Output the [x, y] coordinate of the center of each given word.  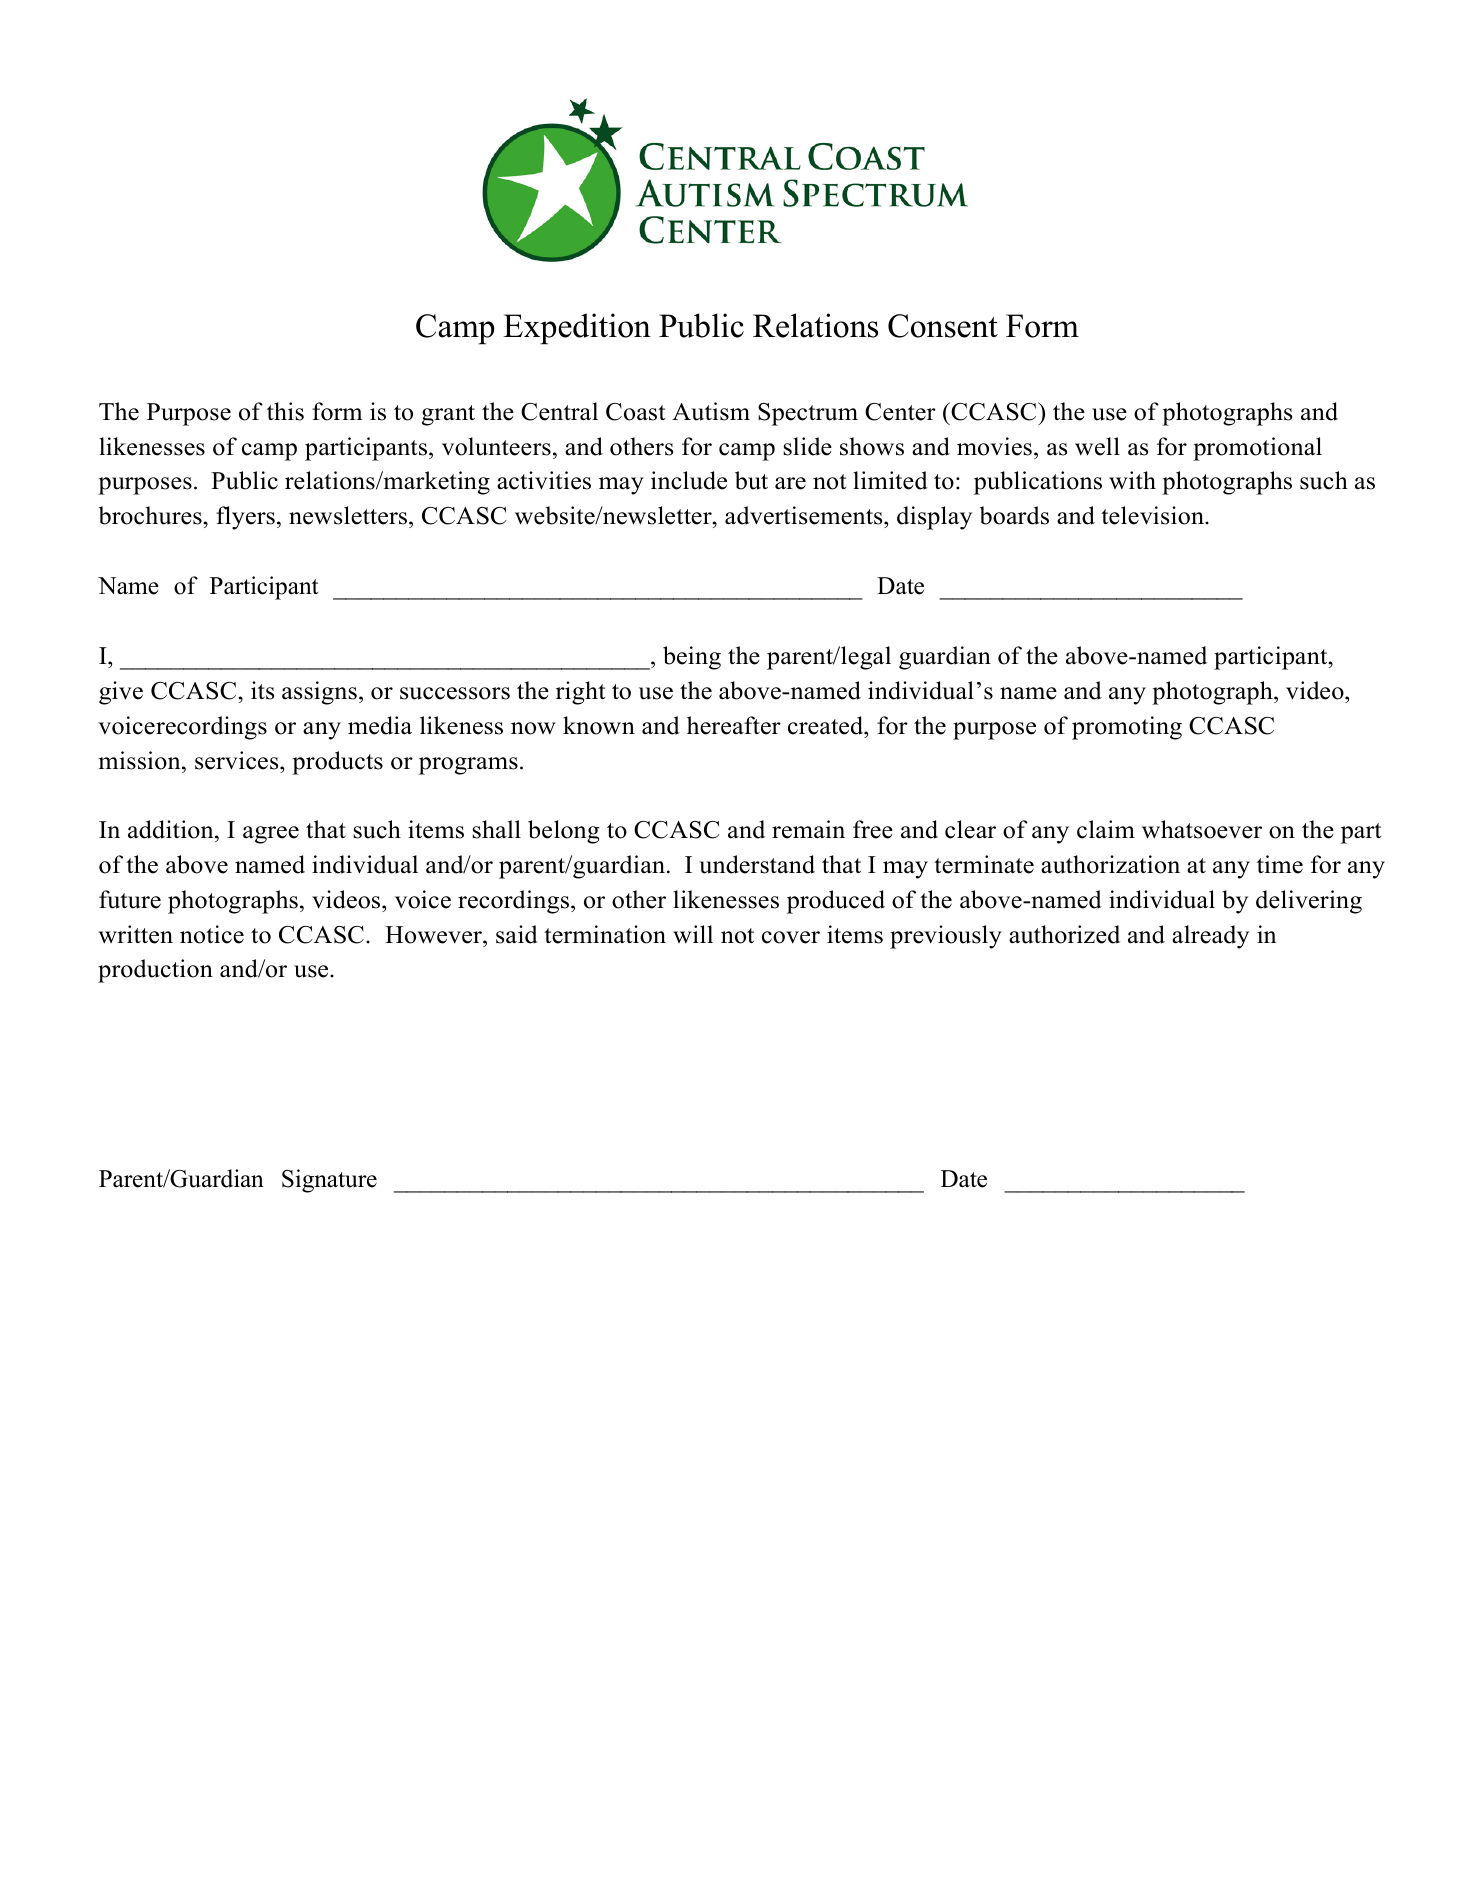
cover [791, 937]
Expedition [577, 329]
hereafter [734, 725]
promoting [1127, 728]
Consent [943, 326]
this [285, 411]
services [238, 760]
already [1210, 937]
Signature [329, 1181]
